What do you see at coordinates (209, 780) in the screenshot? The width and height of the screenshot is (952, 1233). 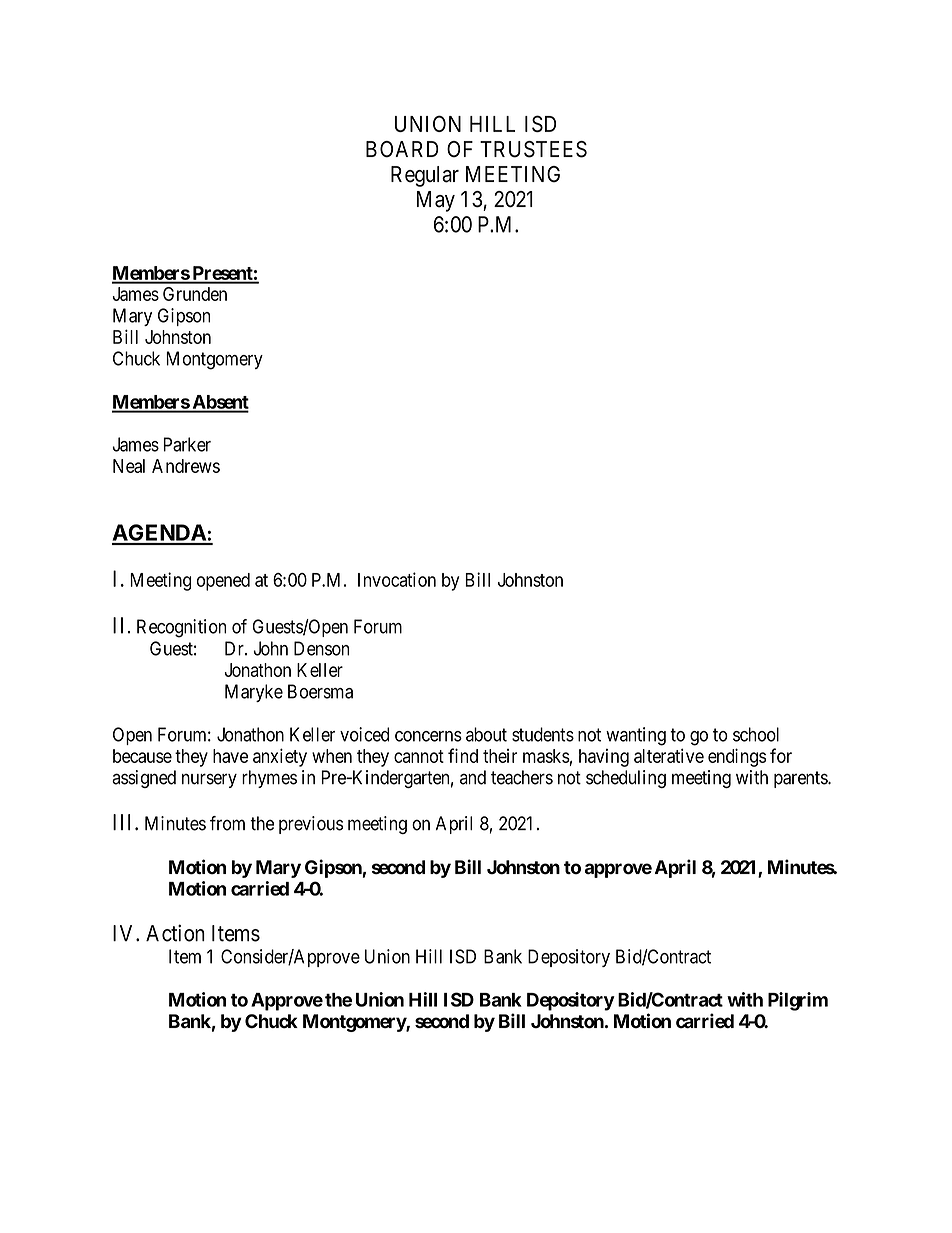 I see `nursery` at bounding box center [209, 780].
